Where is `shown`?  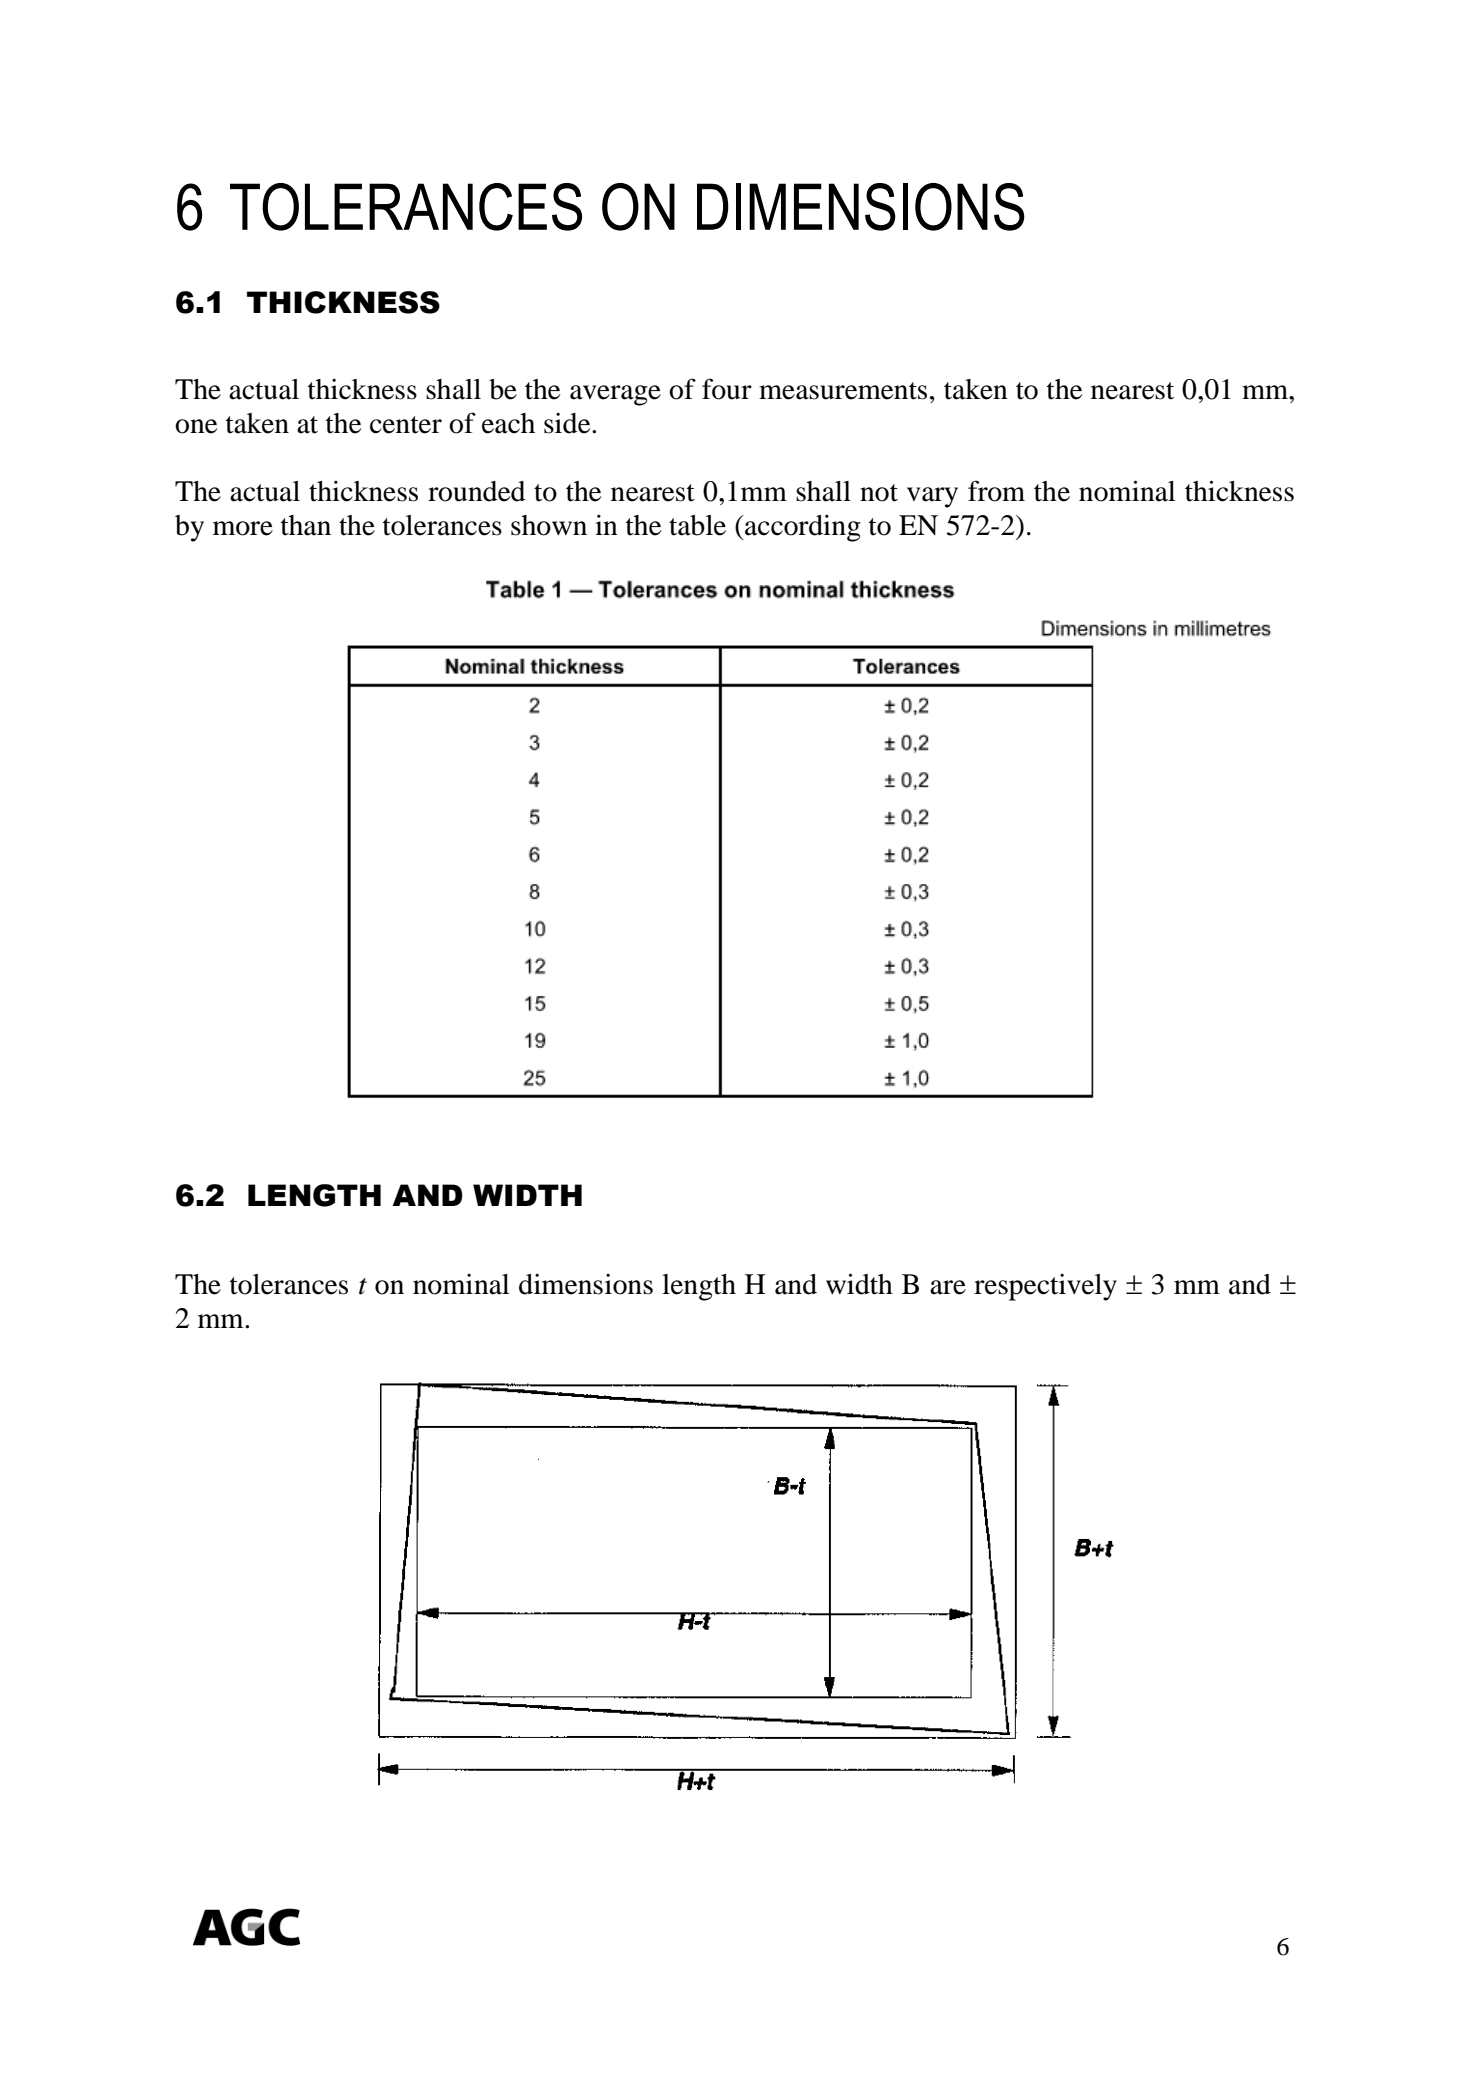 shown is located at coordinates (549, 525).
